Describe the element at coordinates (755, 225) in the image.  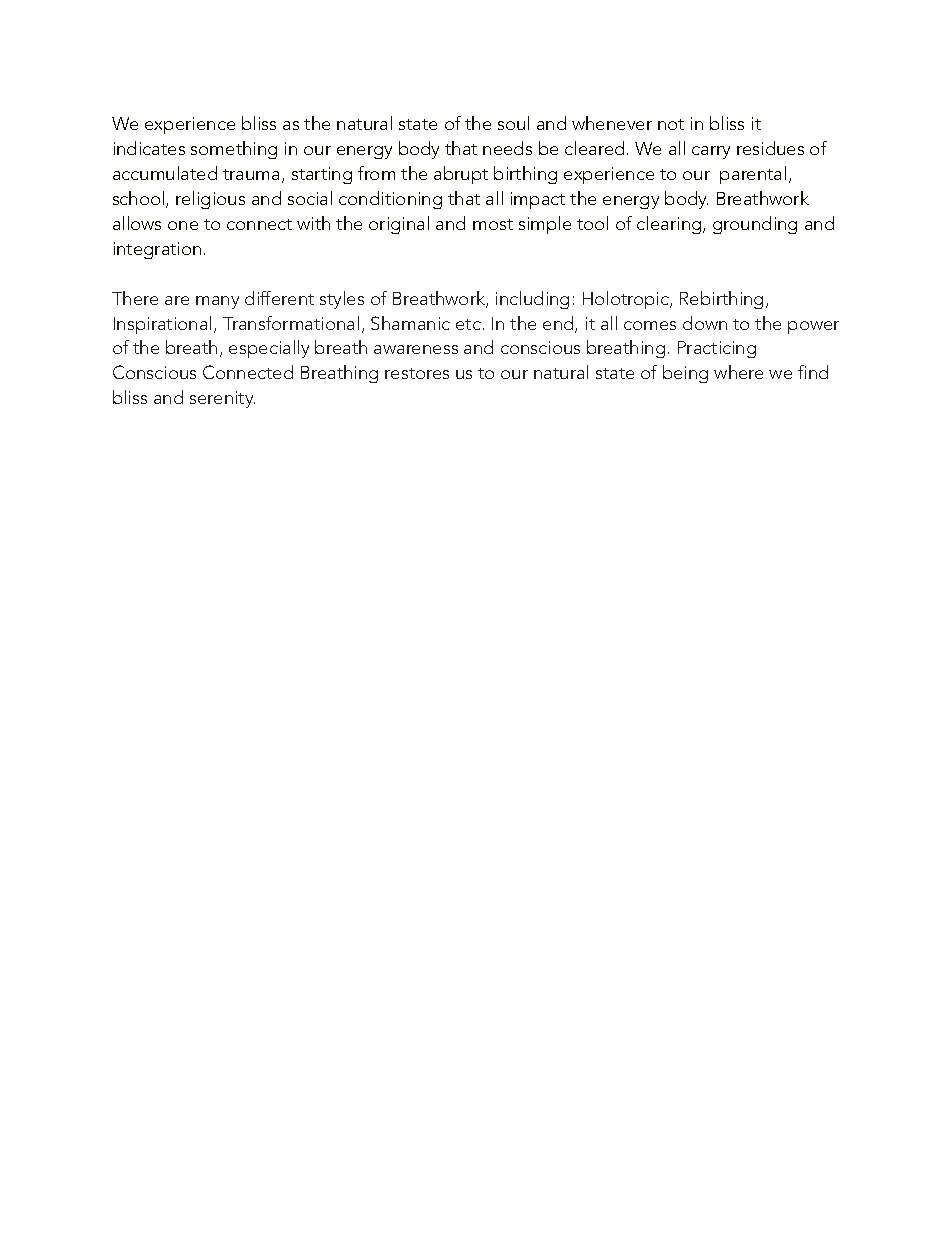
I see `grounding` at that location.
